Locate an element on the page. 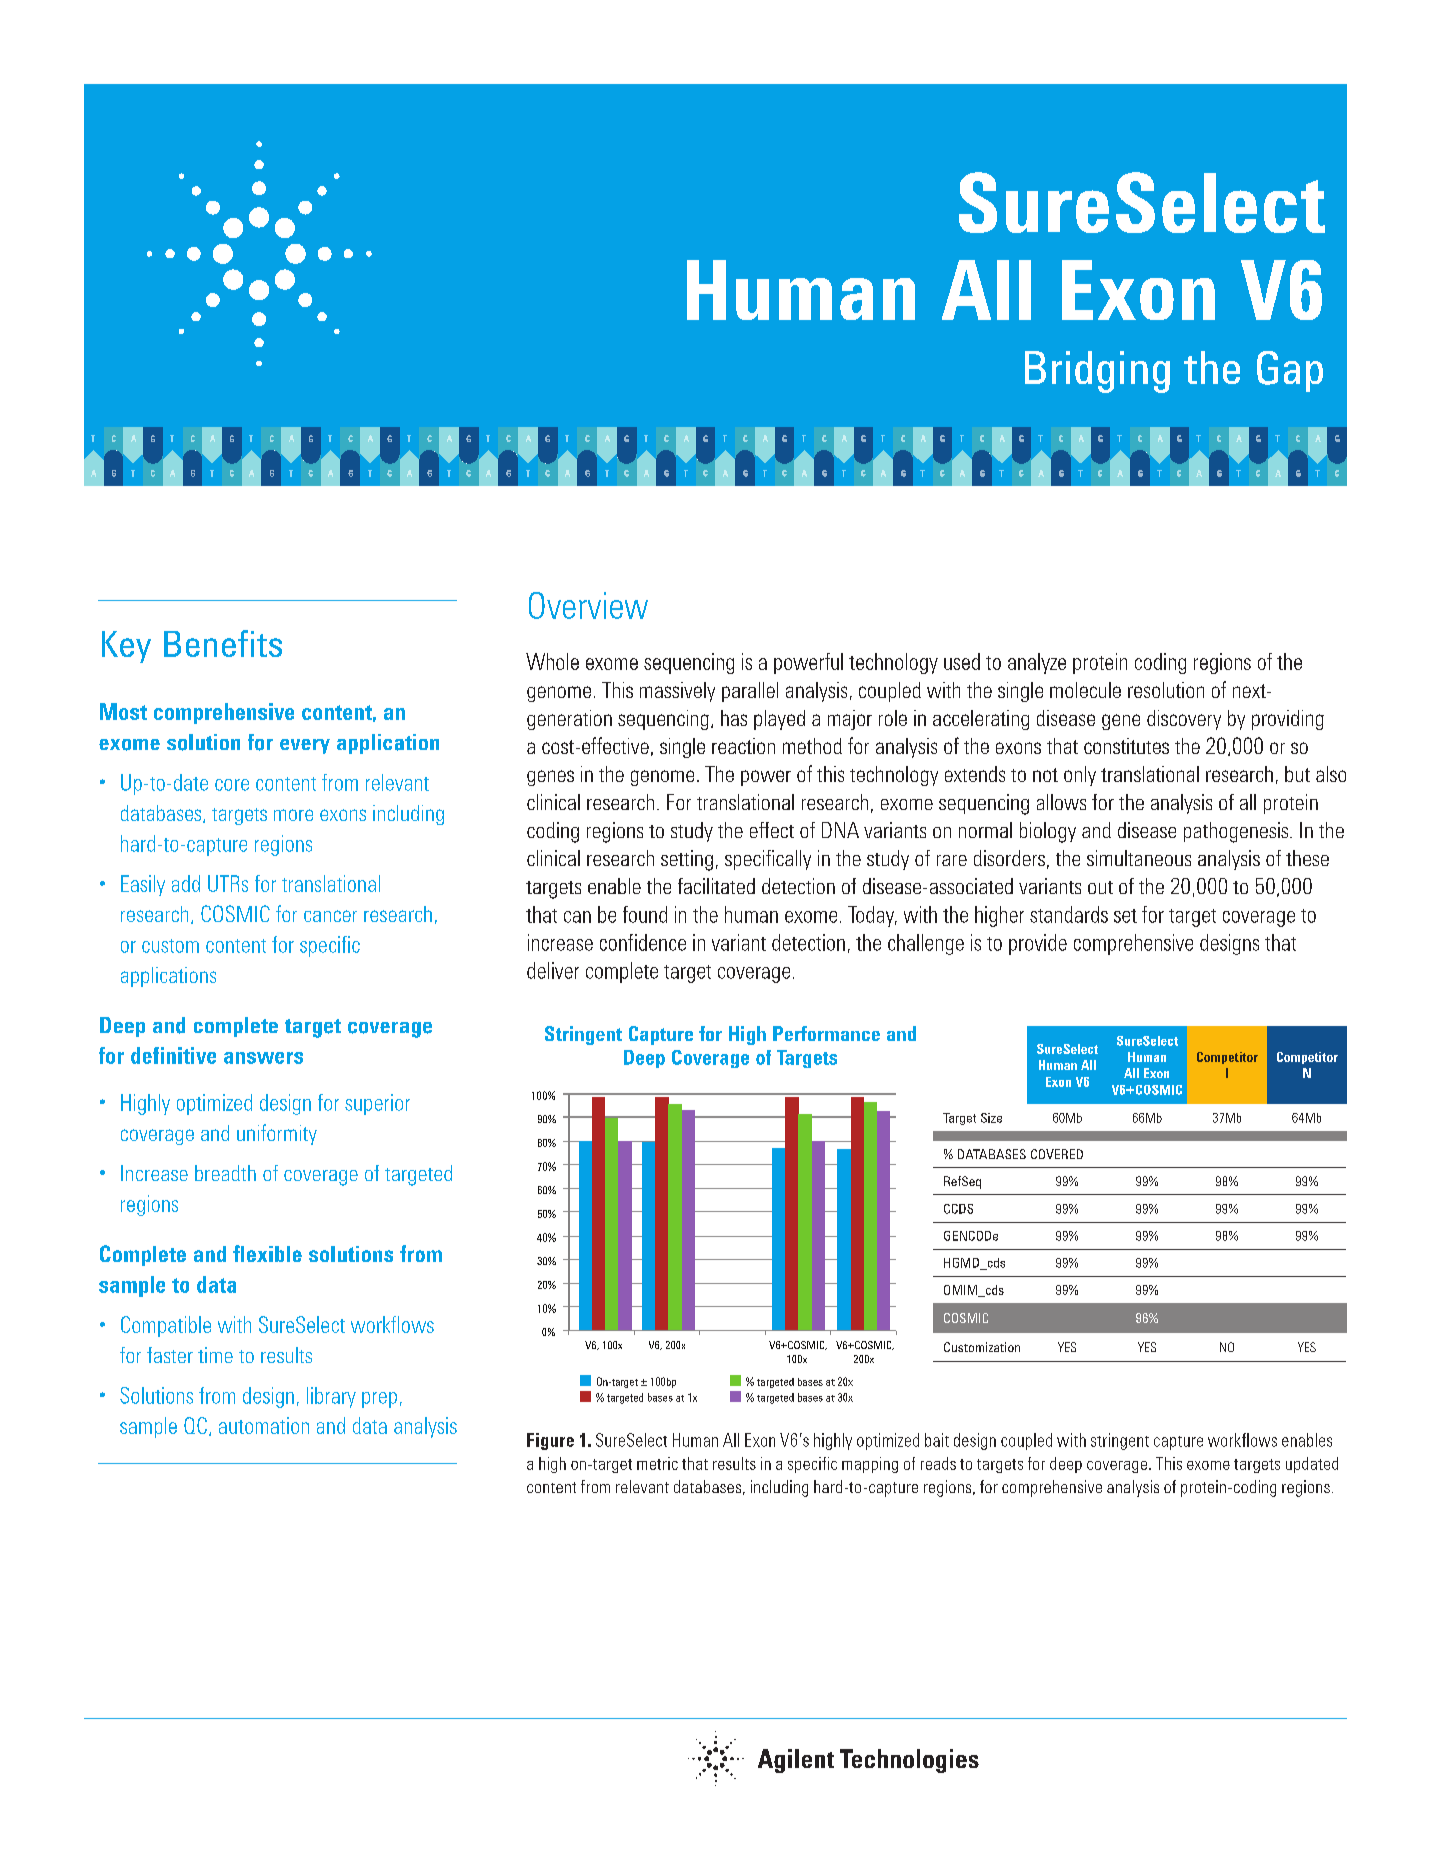 This document has width=1431, height=1852. every is located at coordinates (305, 746).
